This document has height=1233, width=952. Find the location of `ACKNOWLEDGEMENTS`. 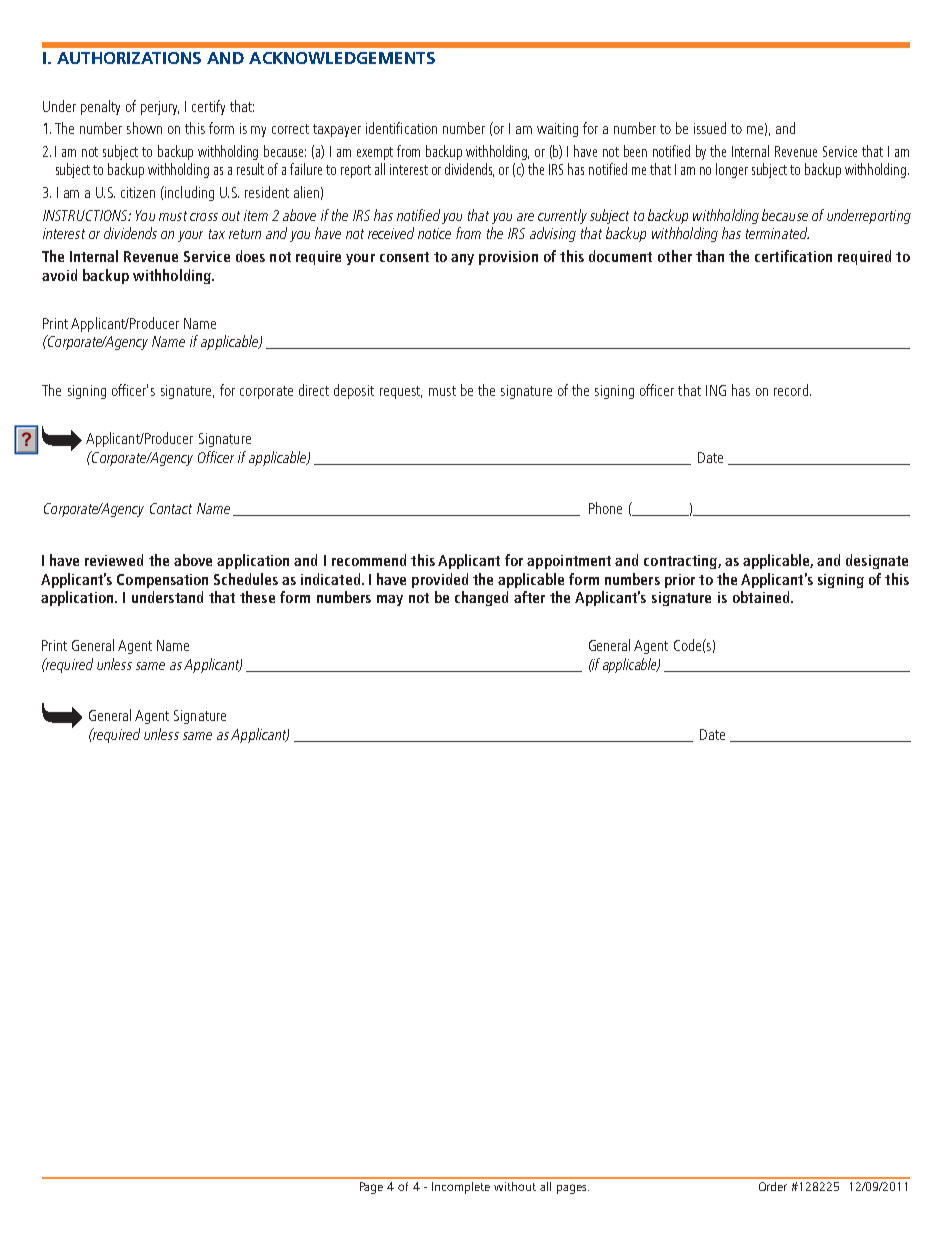

ACKNOWLEDGEMENTS is located at coordinates (342, 58).
